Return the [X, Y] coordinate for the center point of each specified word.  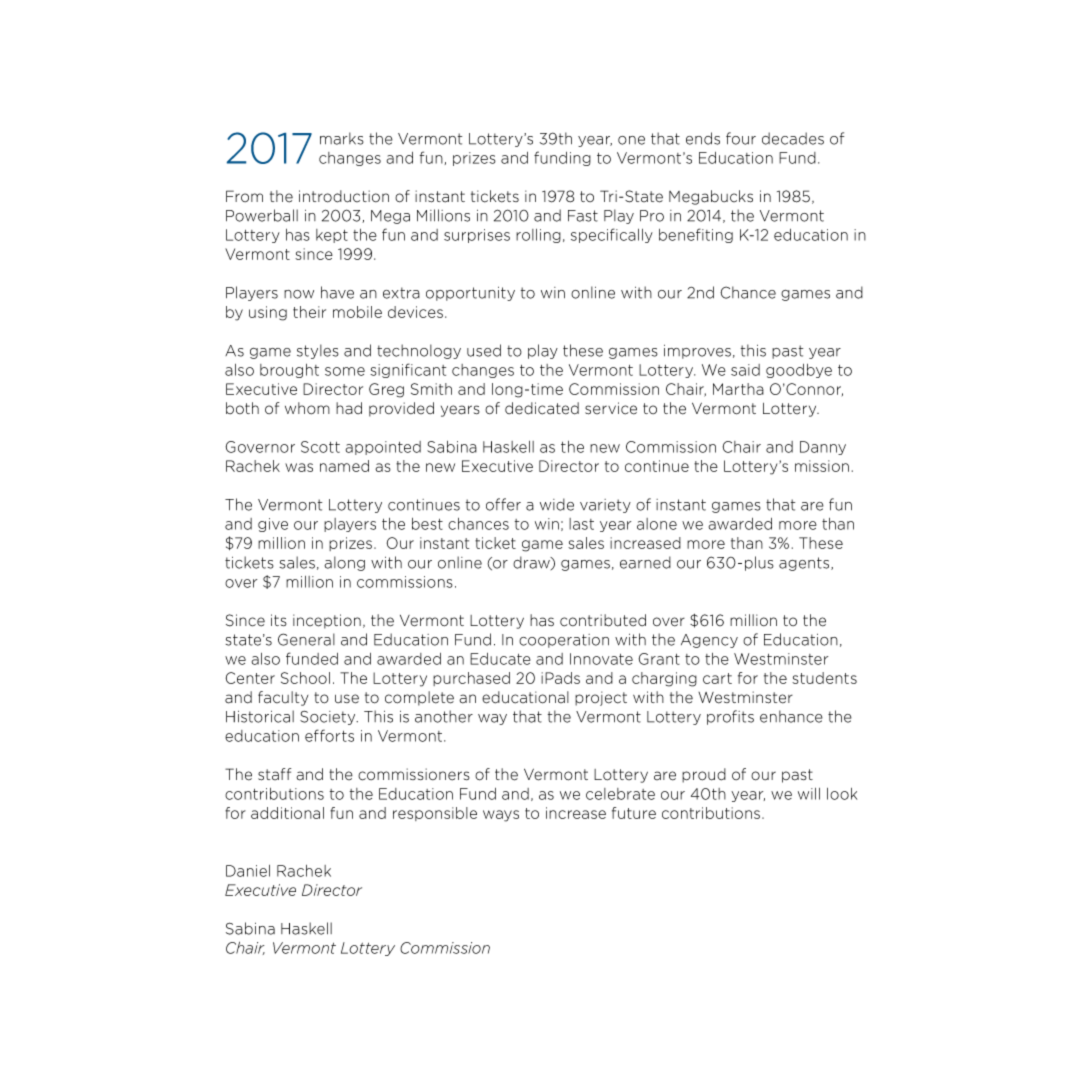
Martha [738, 389]
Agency [709, 641]
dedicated [542, 408]
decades [793, 138]
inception [327, 621]
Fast [583, 216]
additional [287, 813]
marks [342, 138]
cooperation [564, 641]
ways [501, 816]
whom [307, 408]
